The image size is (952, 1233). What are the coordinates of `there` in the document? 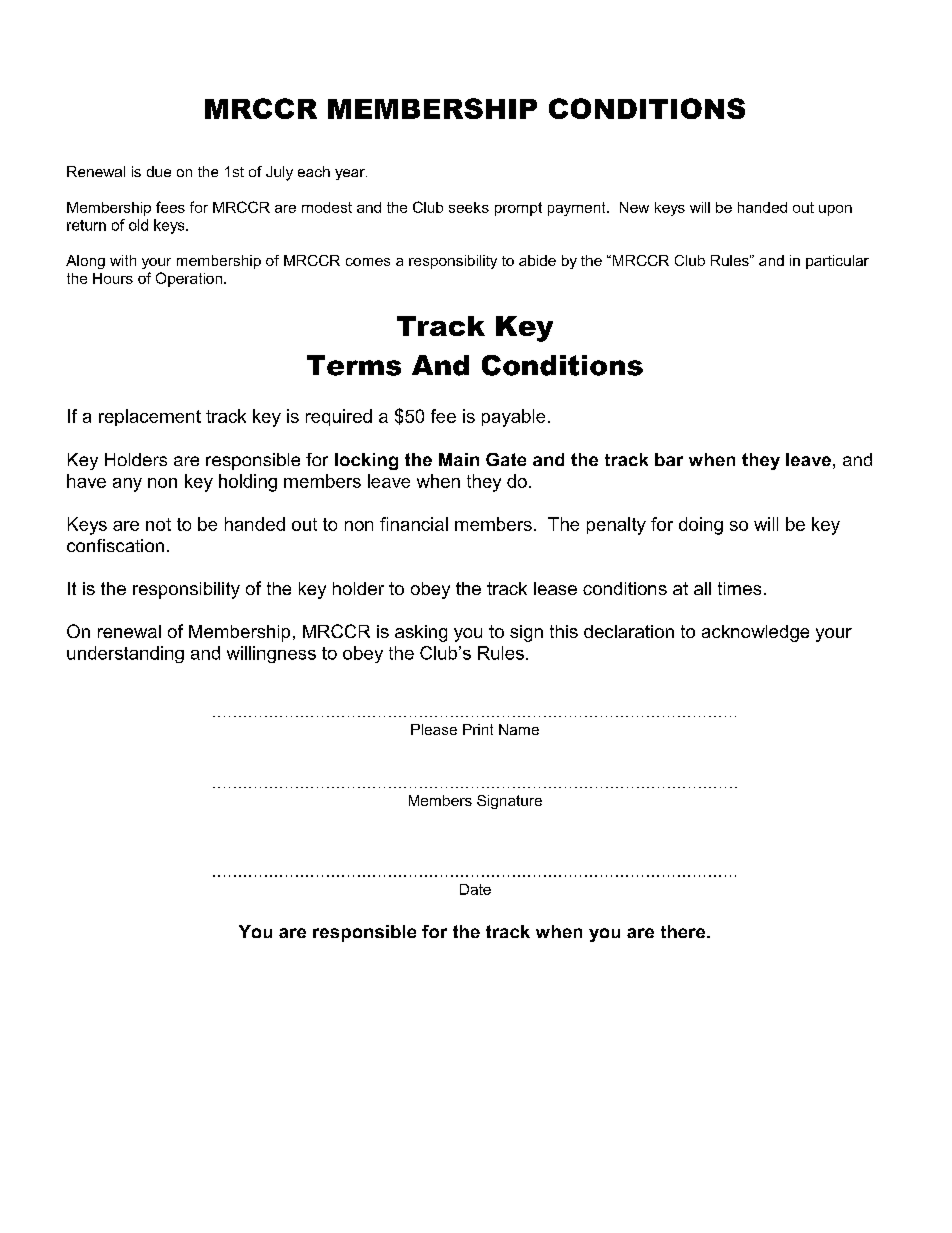 It's located at (684, 931).
